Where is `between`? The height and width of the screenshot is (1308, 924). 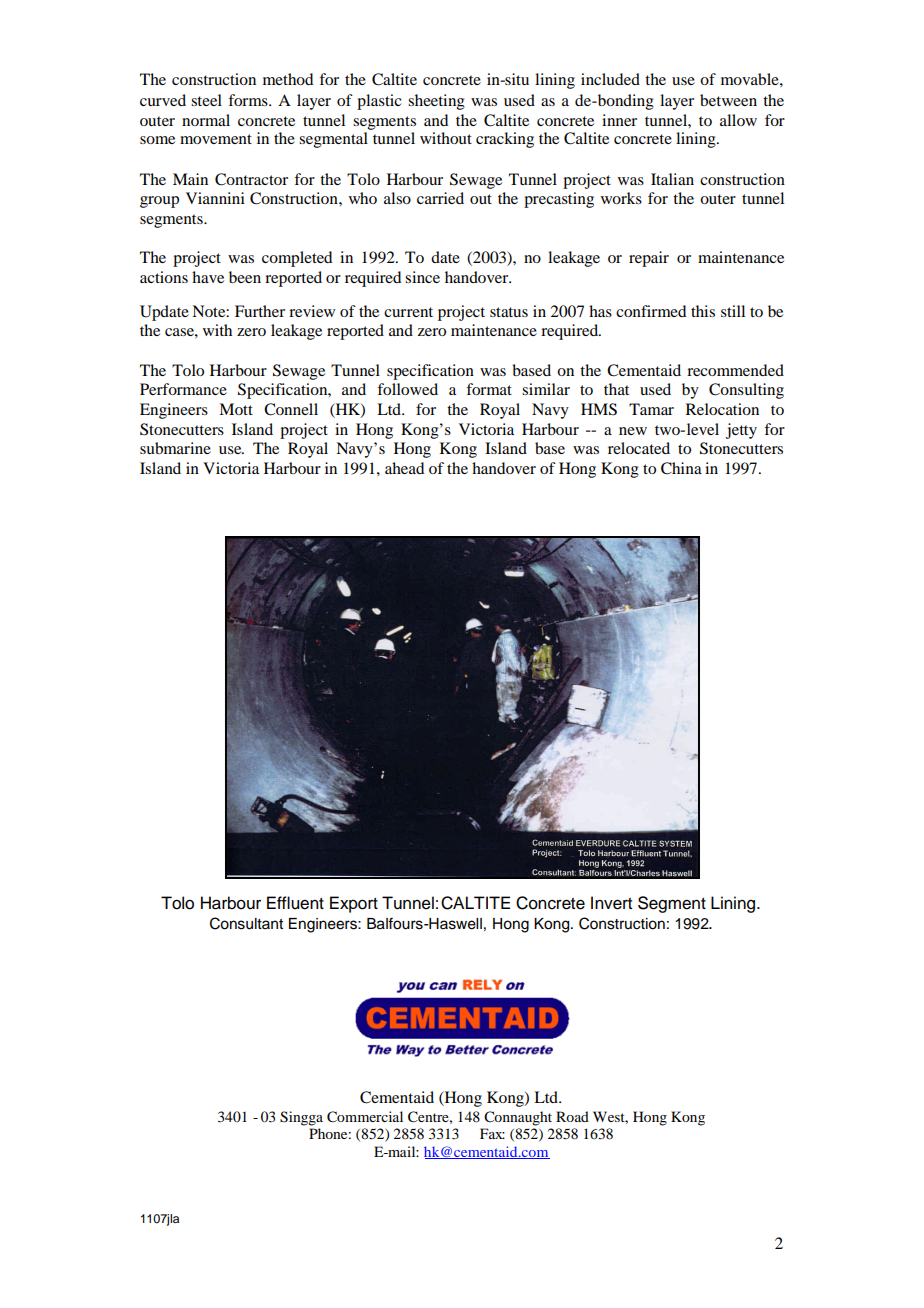
between is located at coordinates (728, 100).
